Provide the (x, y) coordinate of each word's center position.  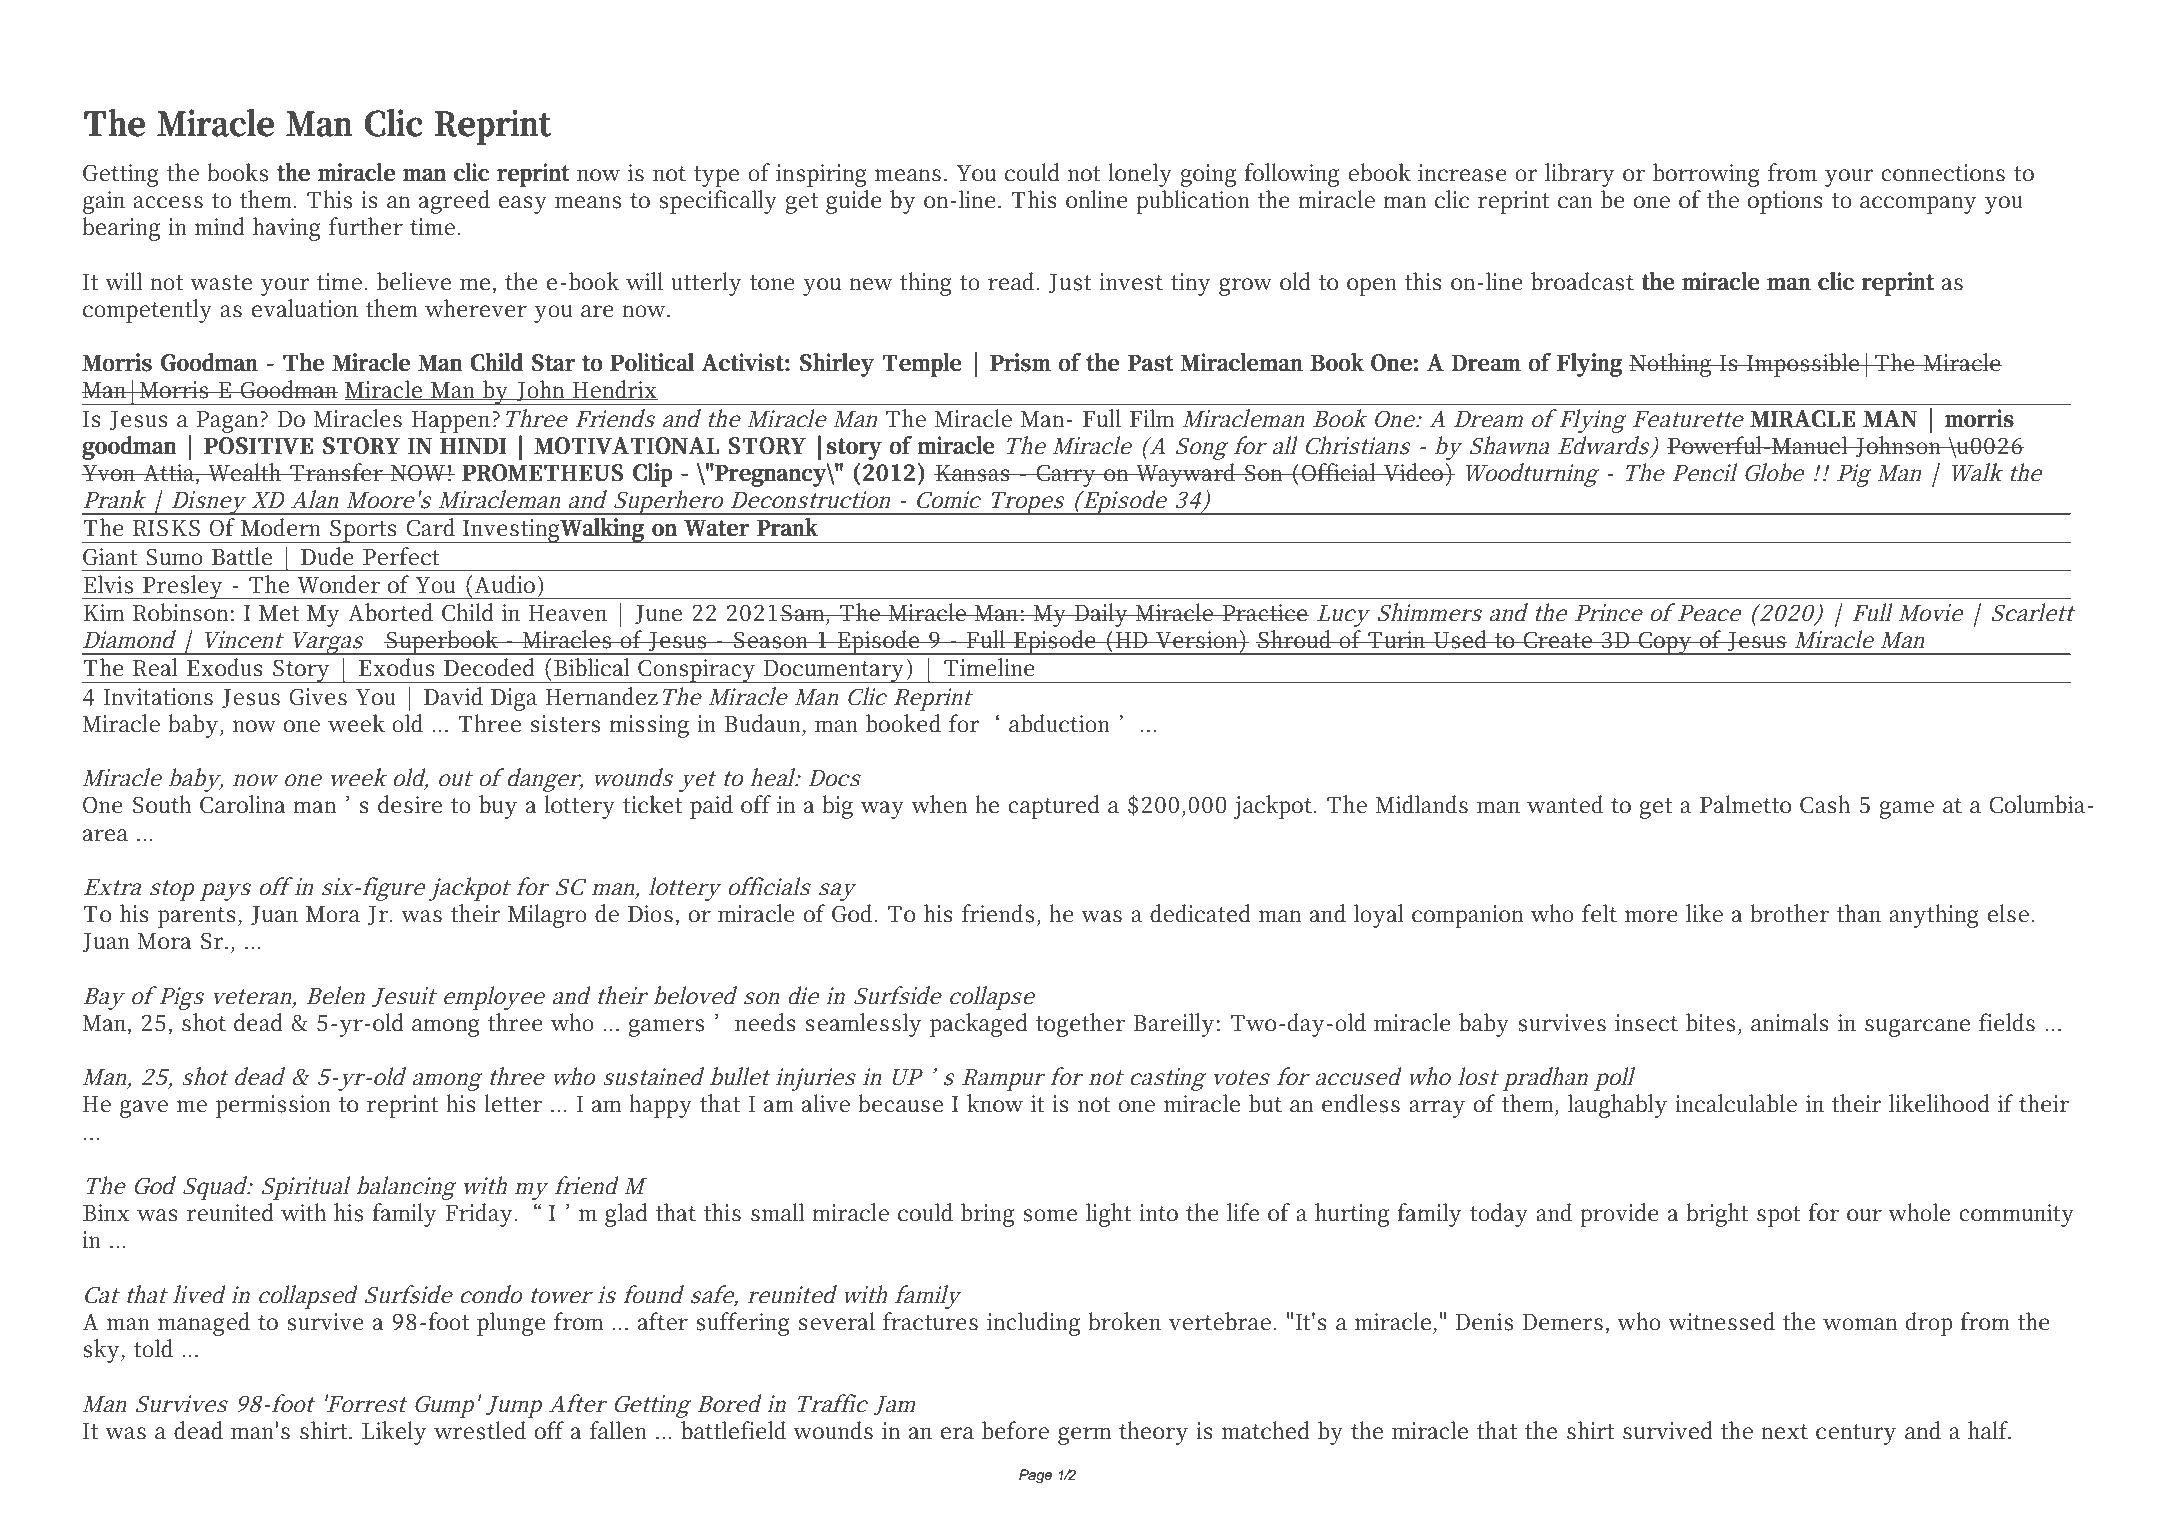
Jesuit (404, 997)
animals (1790, 1022)
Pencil (1704, 472)
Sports (362, 531)
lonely (1140, 175)
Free (217, 44)
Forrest (366, 1403)
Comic (949, 500)
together (1080, 1025)
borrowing (1706, 175)
